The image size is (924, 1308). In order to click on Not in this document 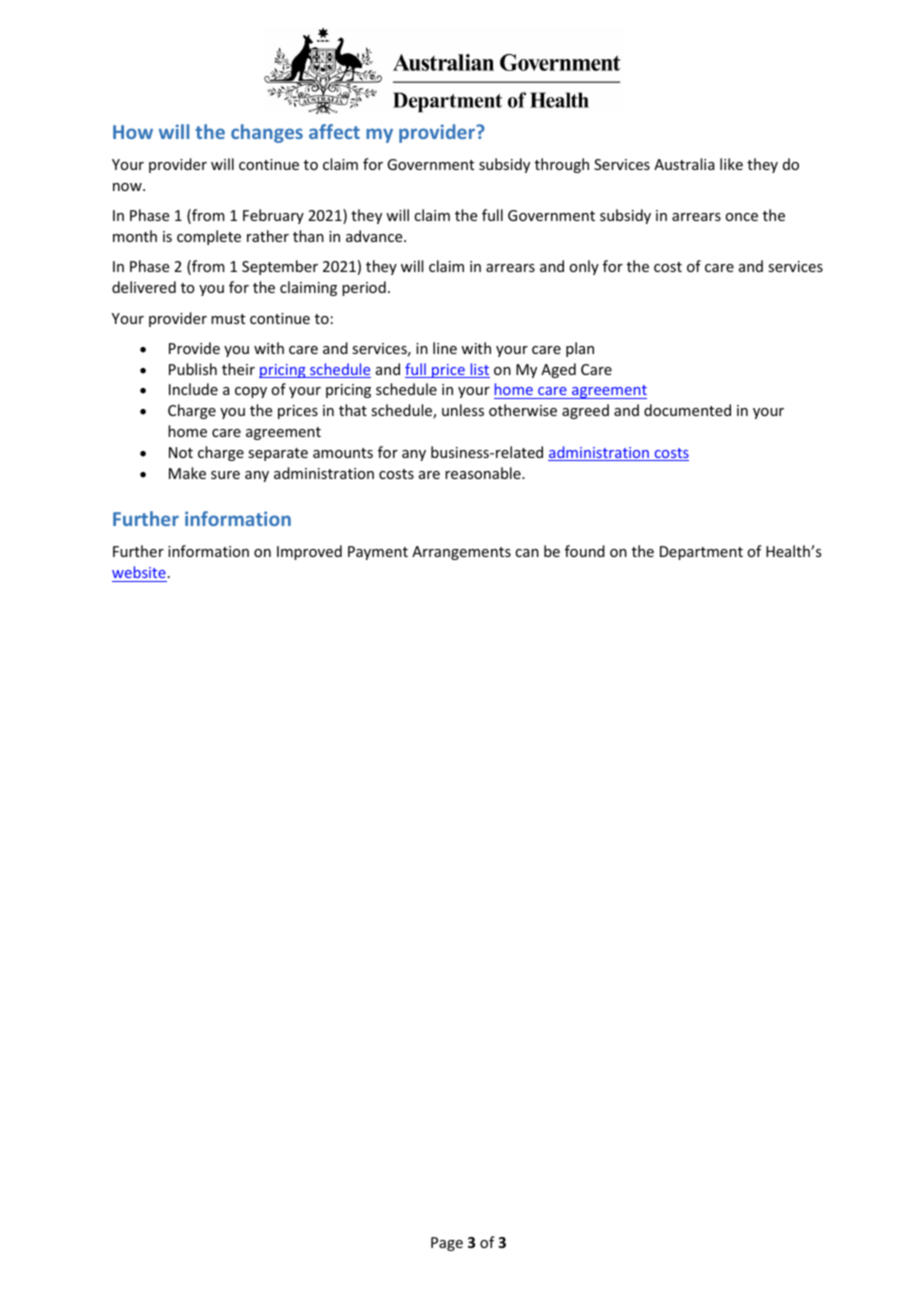, I will do `click(181, 452)`.
